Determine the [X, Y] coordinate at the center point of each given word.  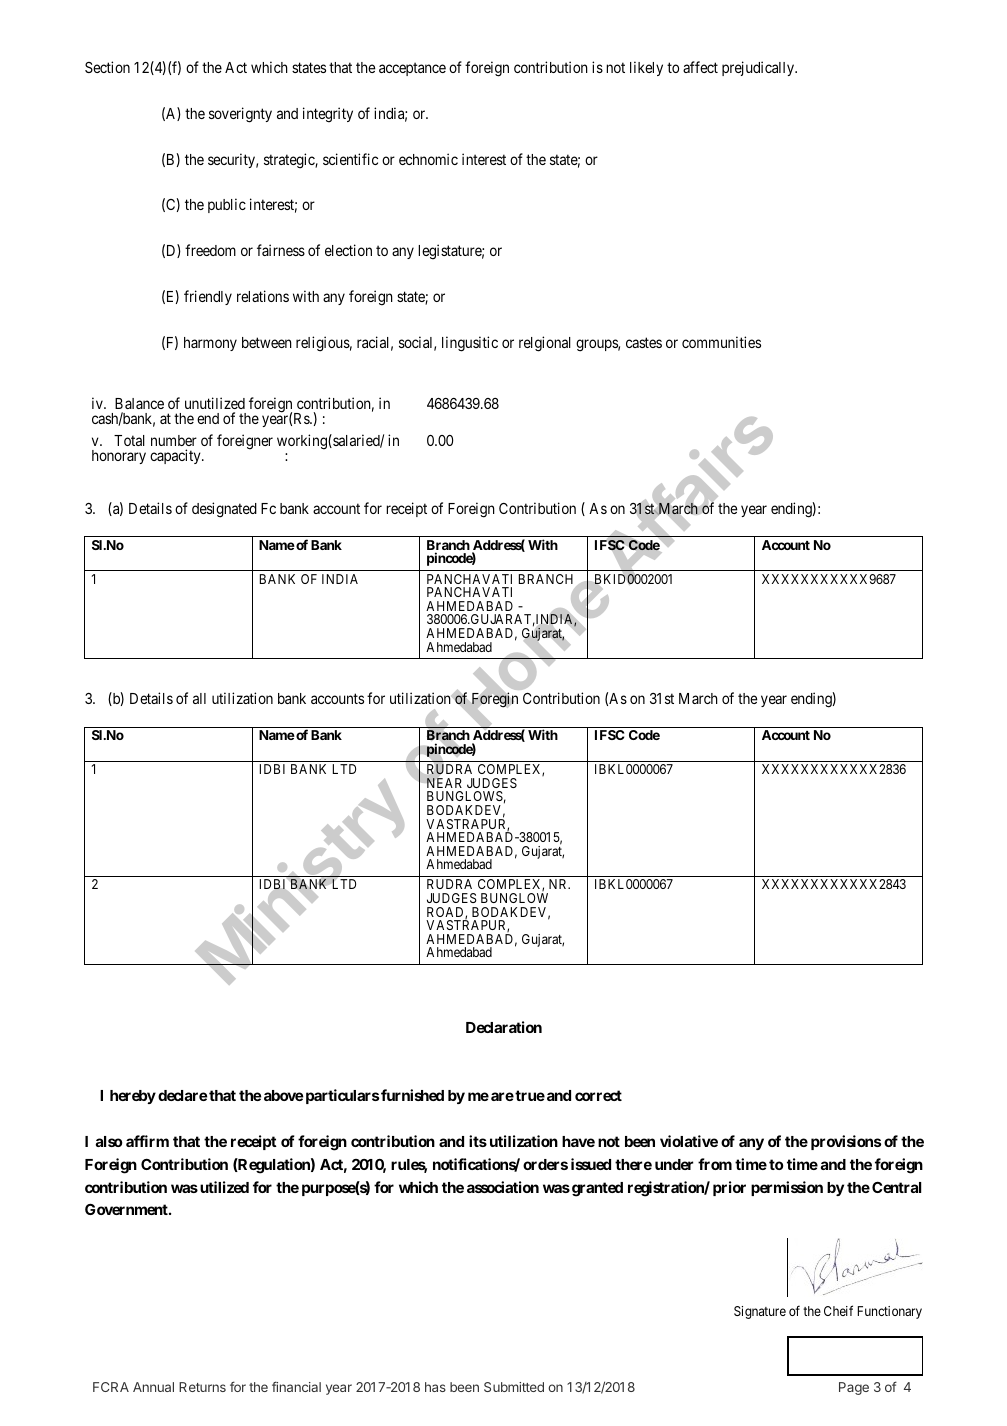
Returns [202, 1387]
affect [700, 67]
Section [107, 67]
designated [224, 510]
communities [721, 342]
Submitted [514, 1387]
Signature [760, 1312]
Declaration [504, 1027]
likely [646, 68]
